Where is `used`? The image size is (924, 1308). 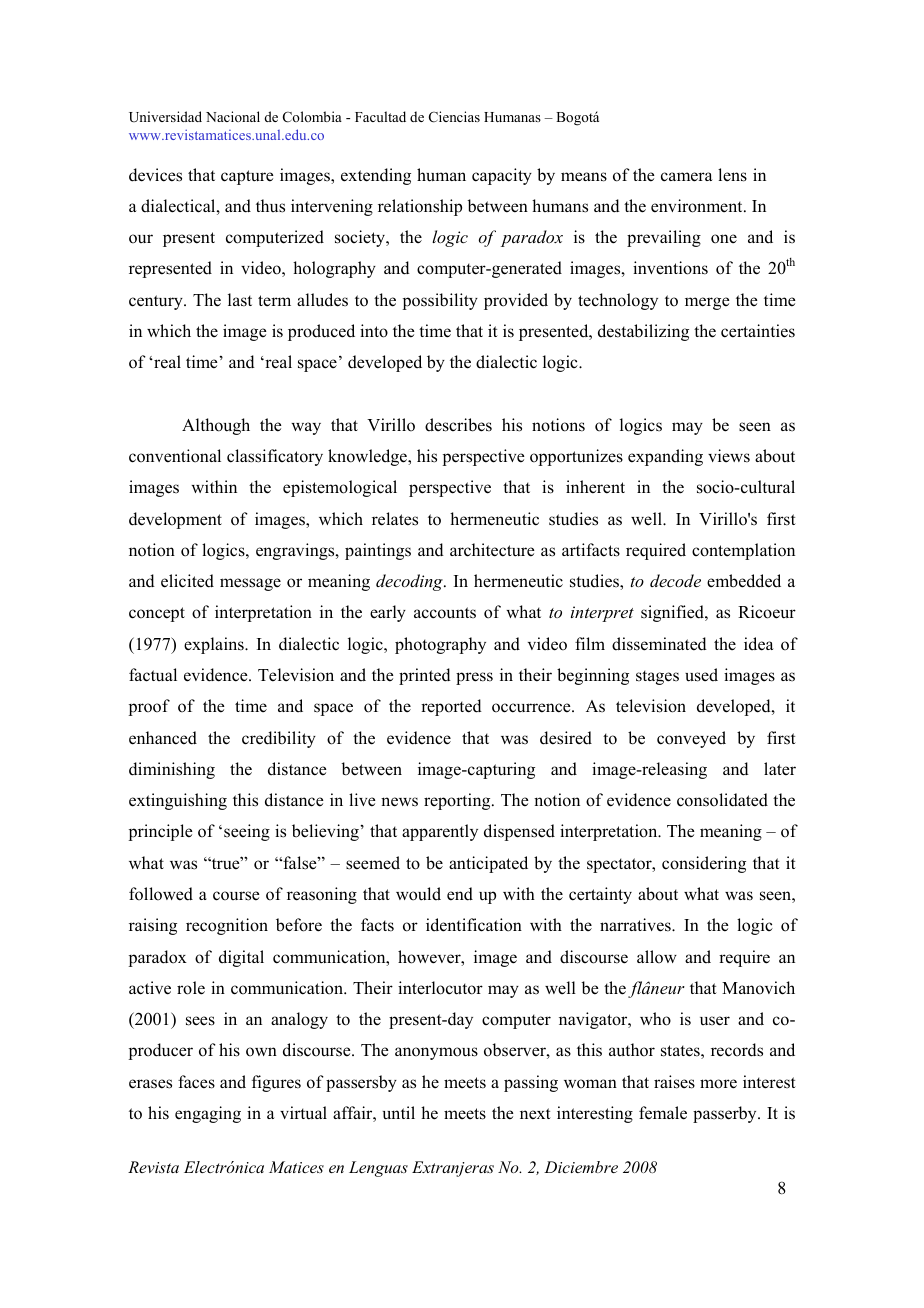 used is located at coordinates (701, 675).
